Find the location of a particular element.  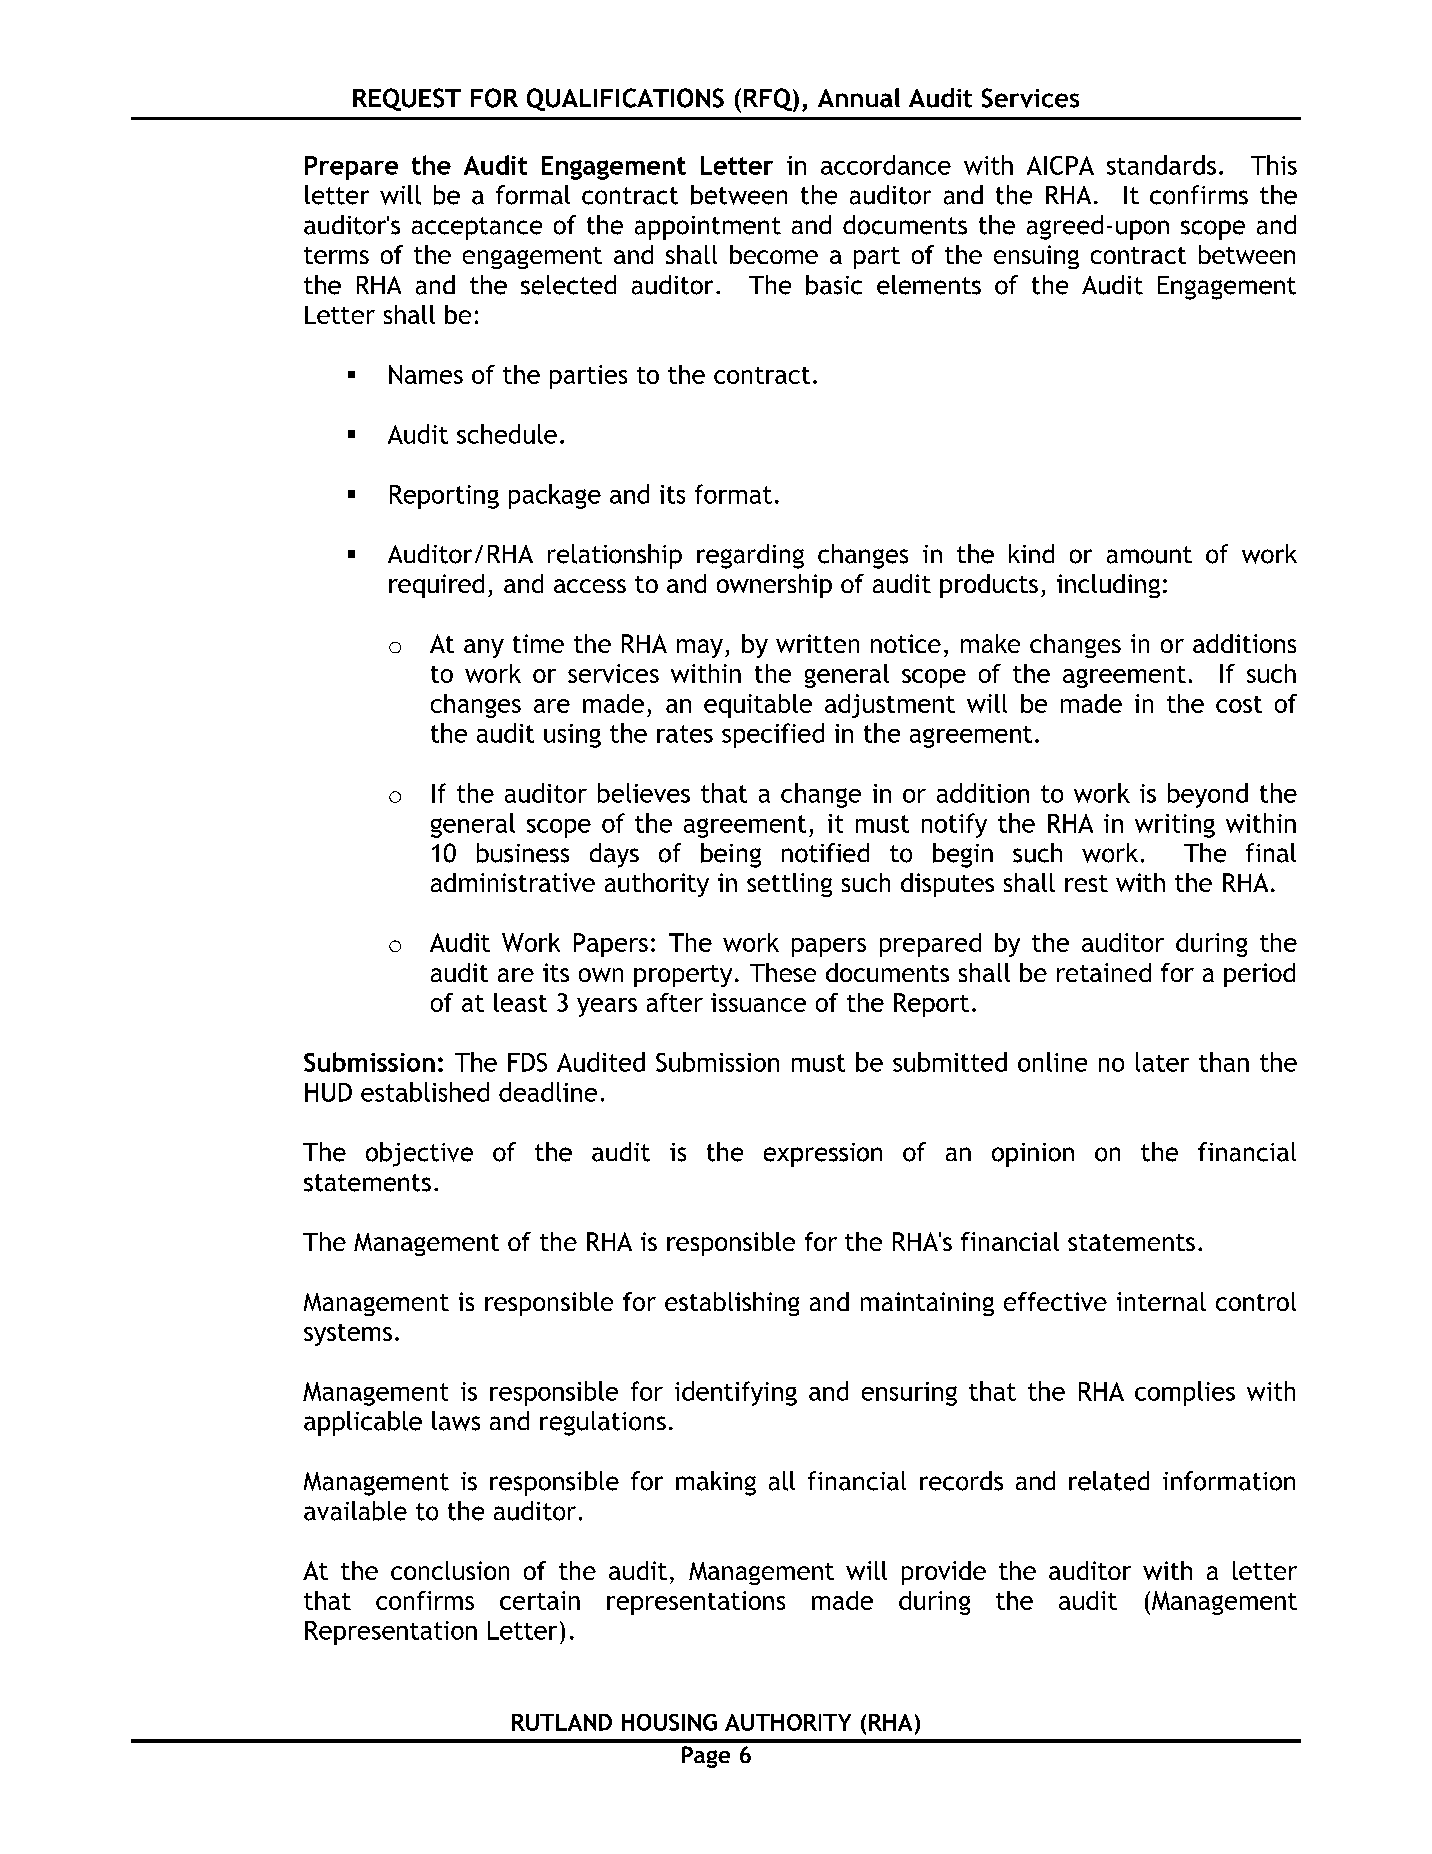

internal is located at coordinates (1161, 1301).
